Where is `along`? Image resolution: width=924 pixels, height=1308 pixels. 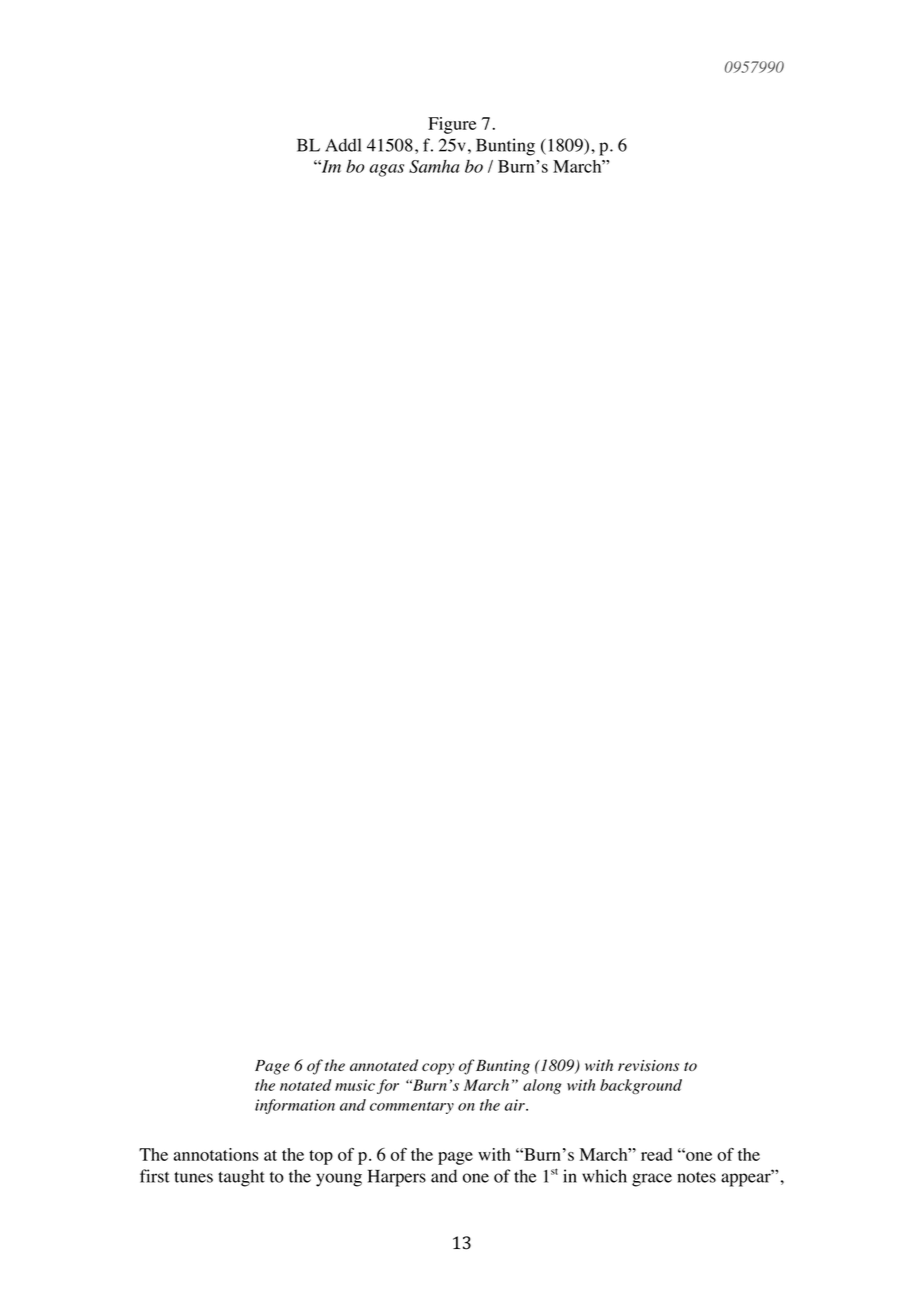 along is located at coordinates (542, 1086).
